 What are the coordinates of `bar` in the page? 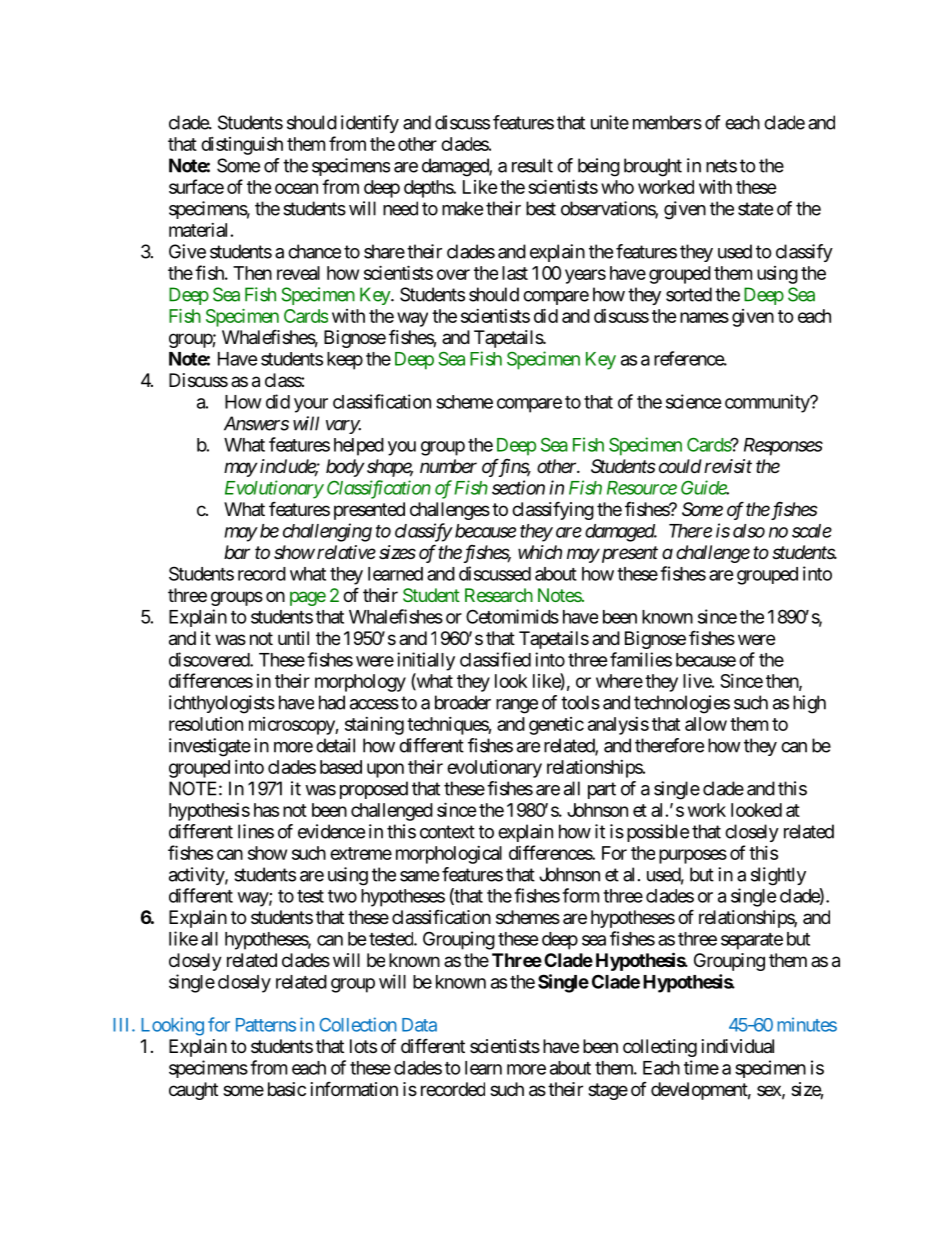 It's located at (237, 552).
